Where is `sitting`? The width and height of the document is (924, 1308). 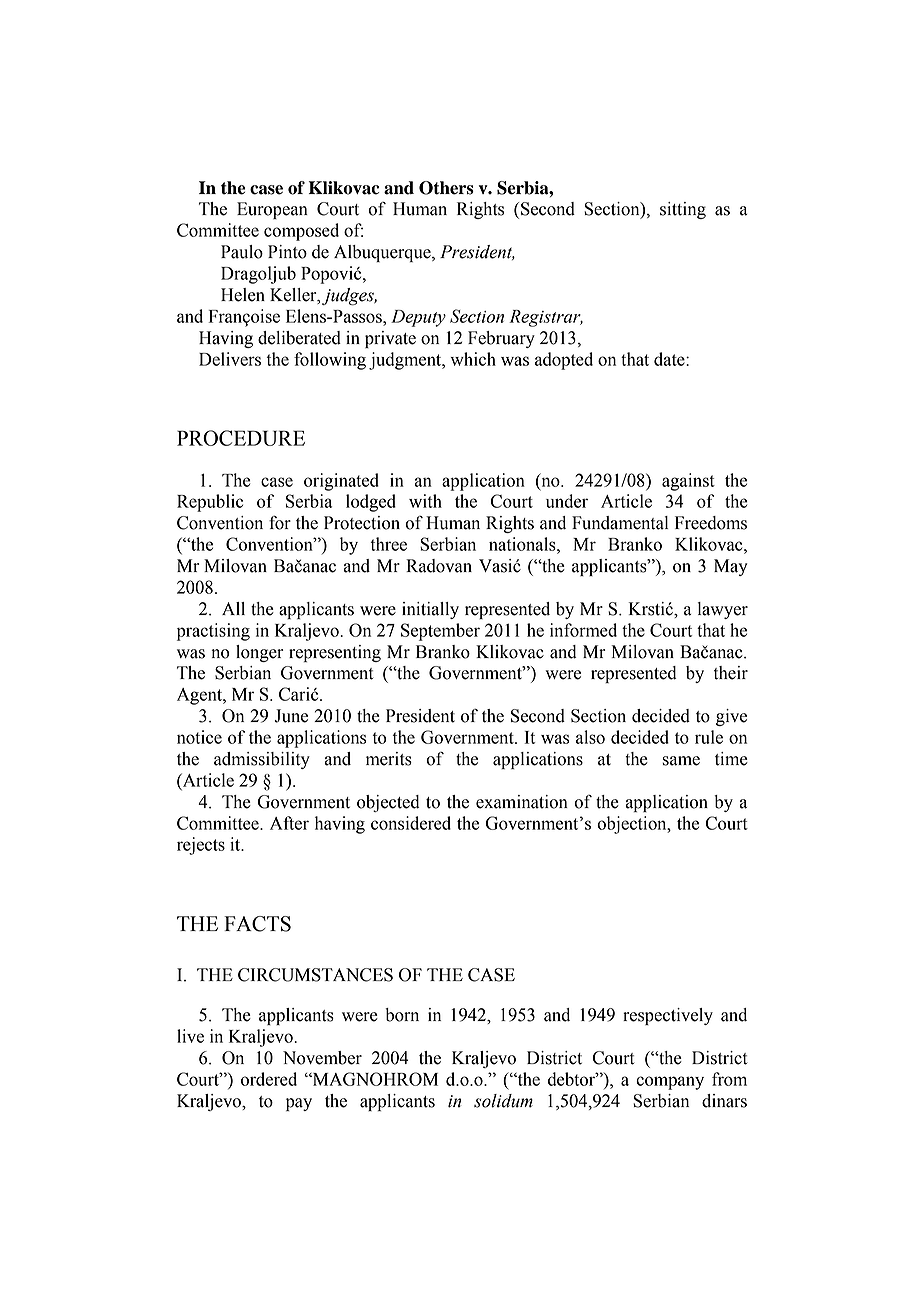 sitting is located at coordinates (683, 210).
